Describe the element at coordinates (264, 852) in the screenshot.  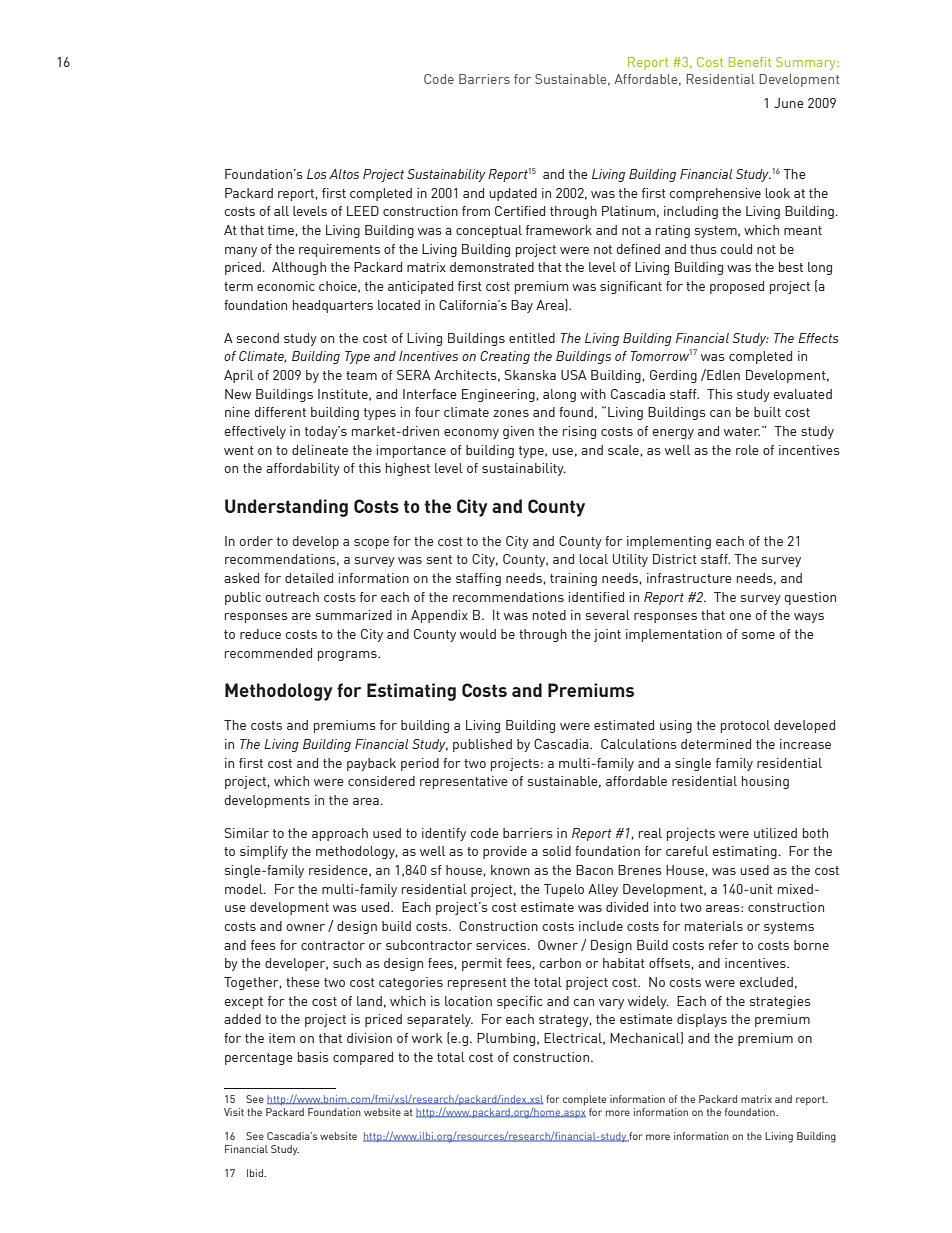
I see `simplify` at that location.
